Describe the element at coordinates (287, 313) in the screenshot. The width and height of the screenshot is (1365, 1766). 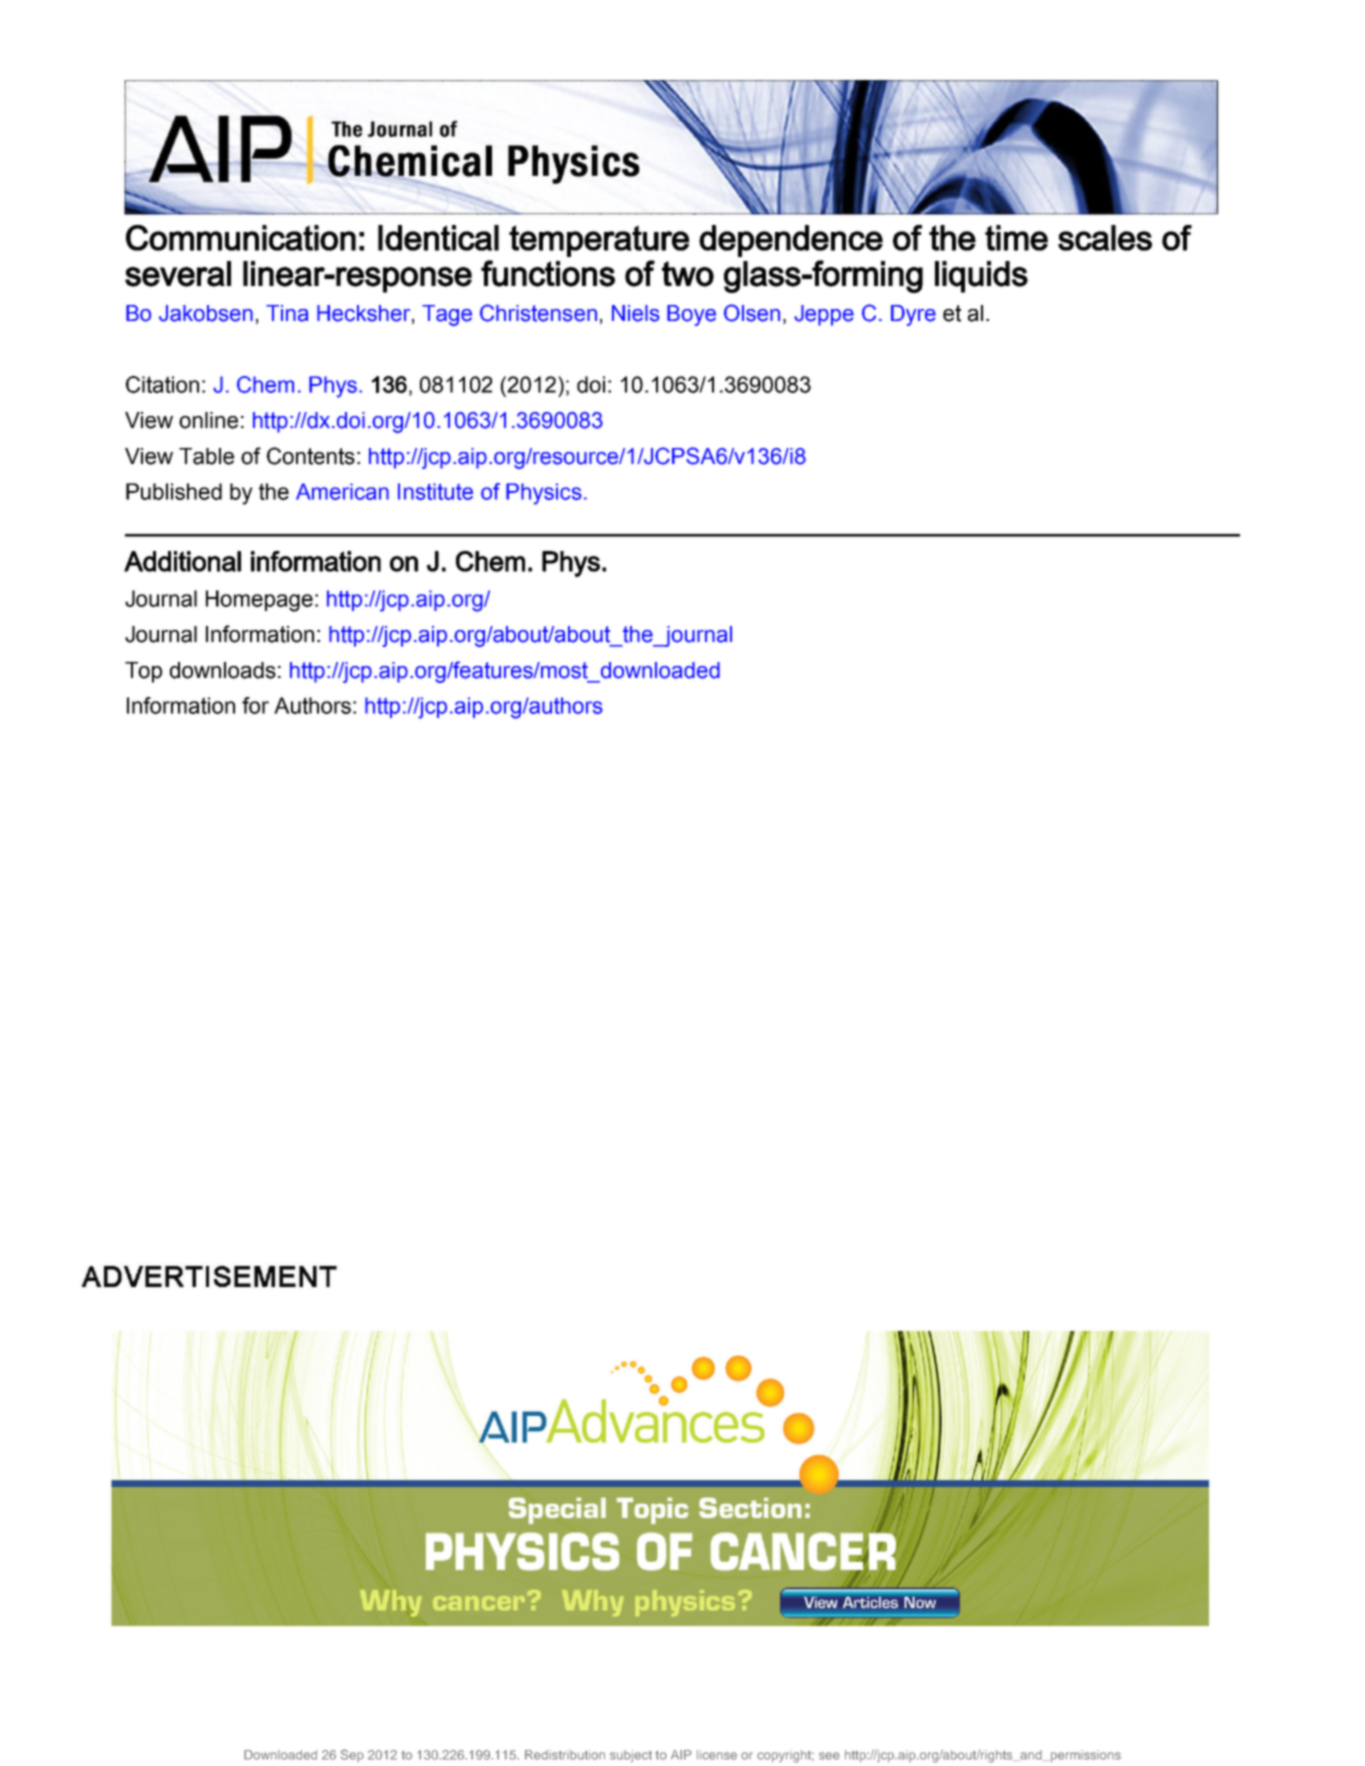
I see `Tina` at that location.
